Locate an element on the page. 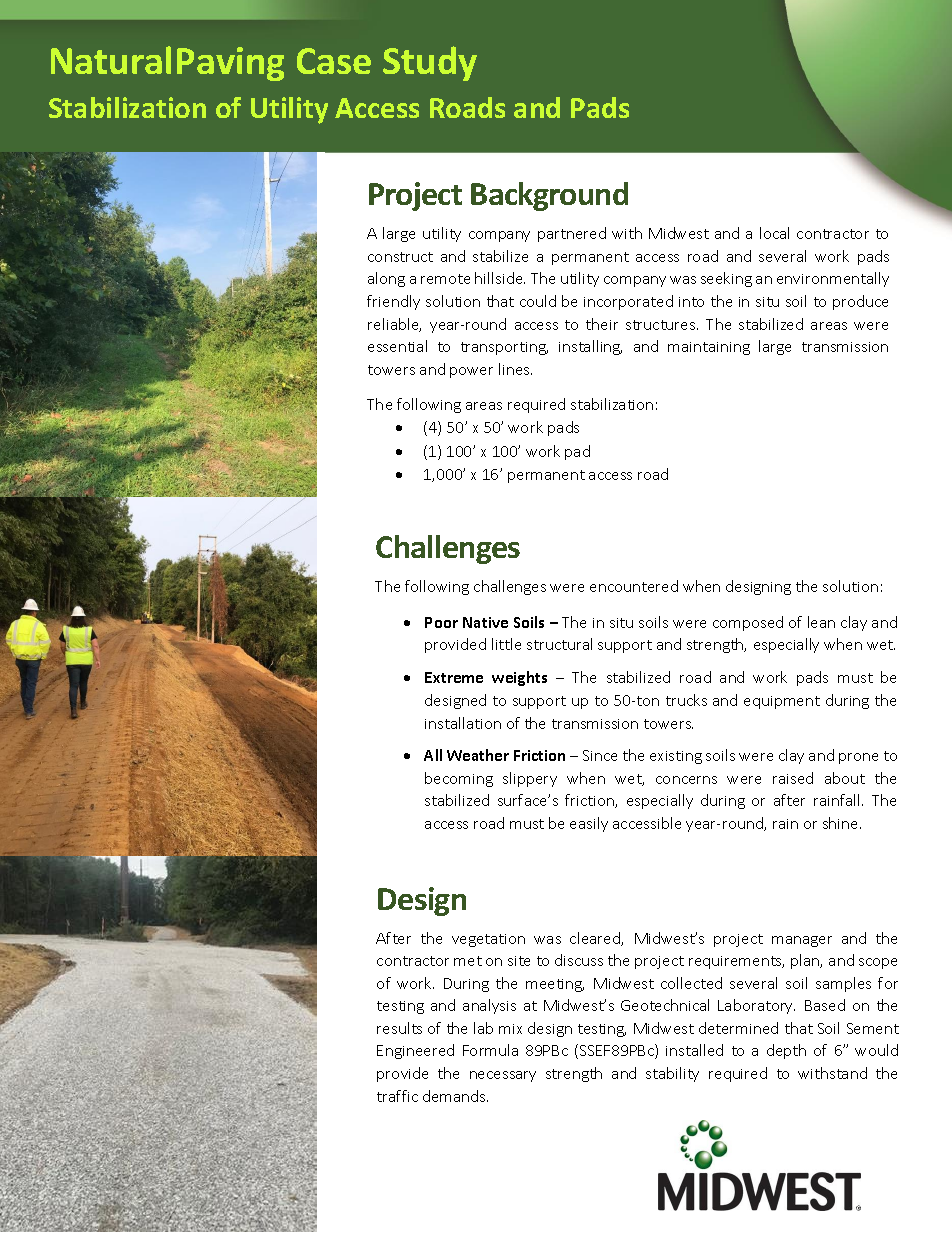  easily is located at coordinates (589, 824).
